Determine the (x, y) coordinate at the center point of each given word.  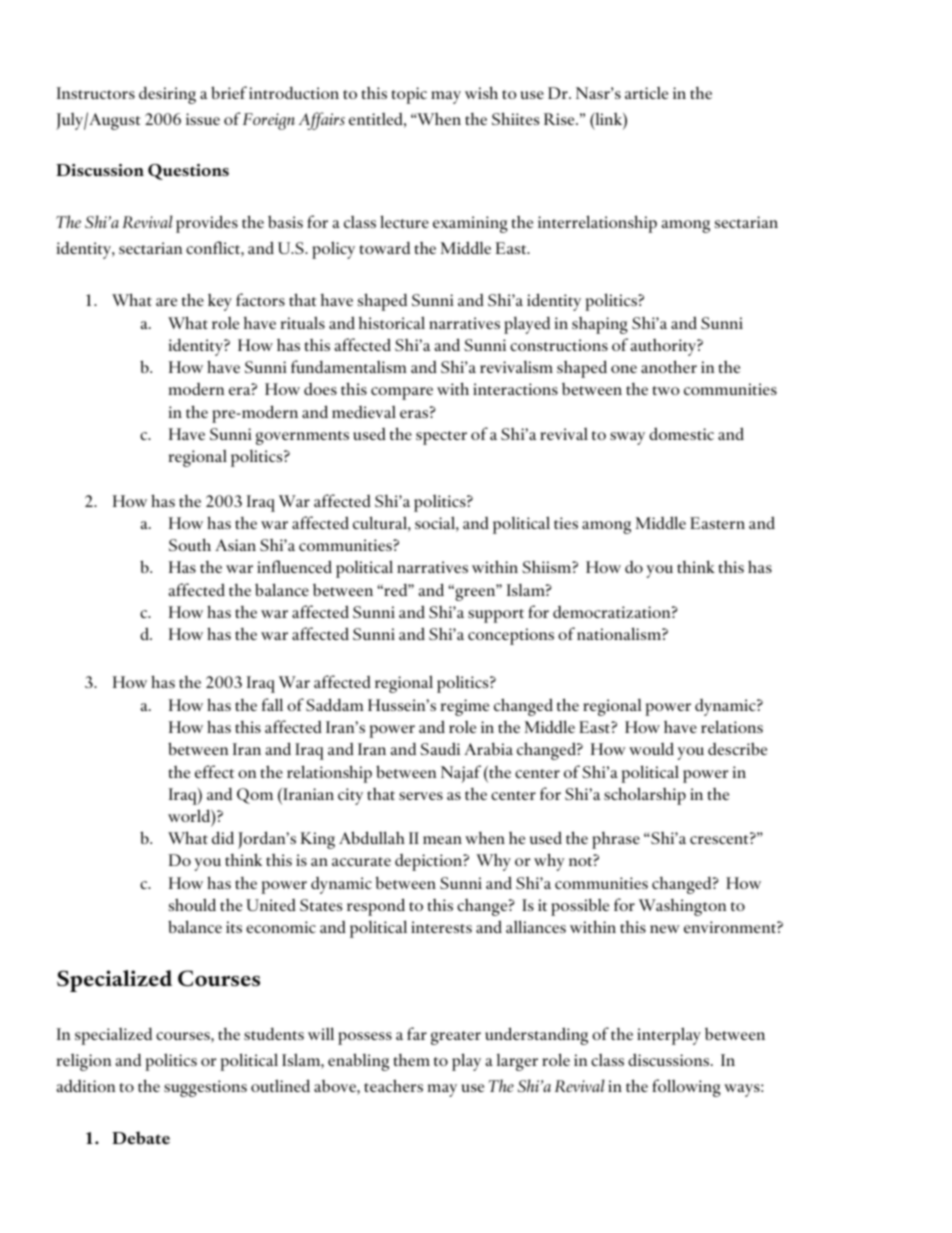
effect (214, 771)
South (190, 544)
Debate (141, 1137)
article (646, 93)
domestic (681, 433)
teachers (393, 1085)
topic (409, 95)
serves (421, 796)
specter (441, 438)
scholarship (645, 796)
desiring (167, 95)
